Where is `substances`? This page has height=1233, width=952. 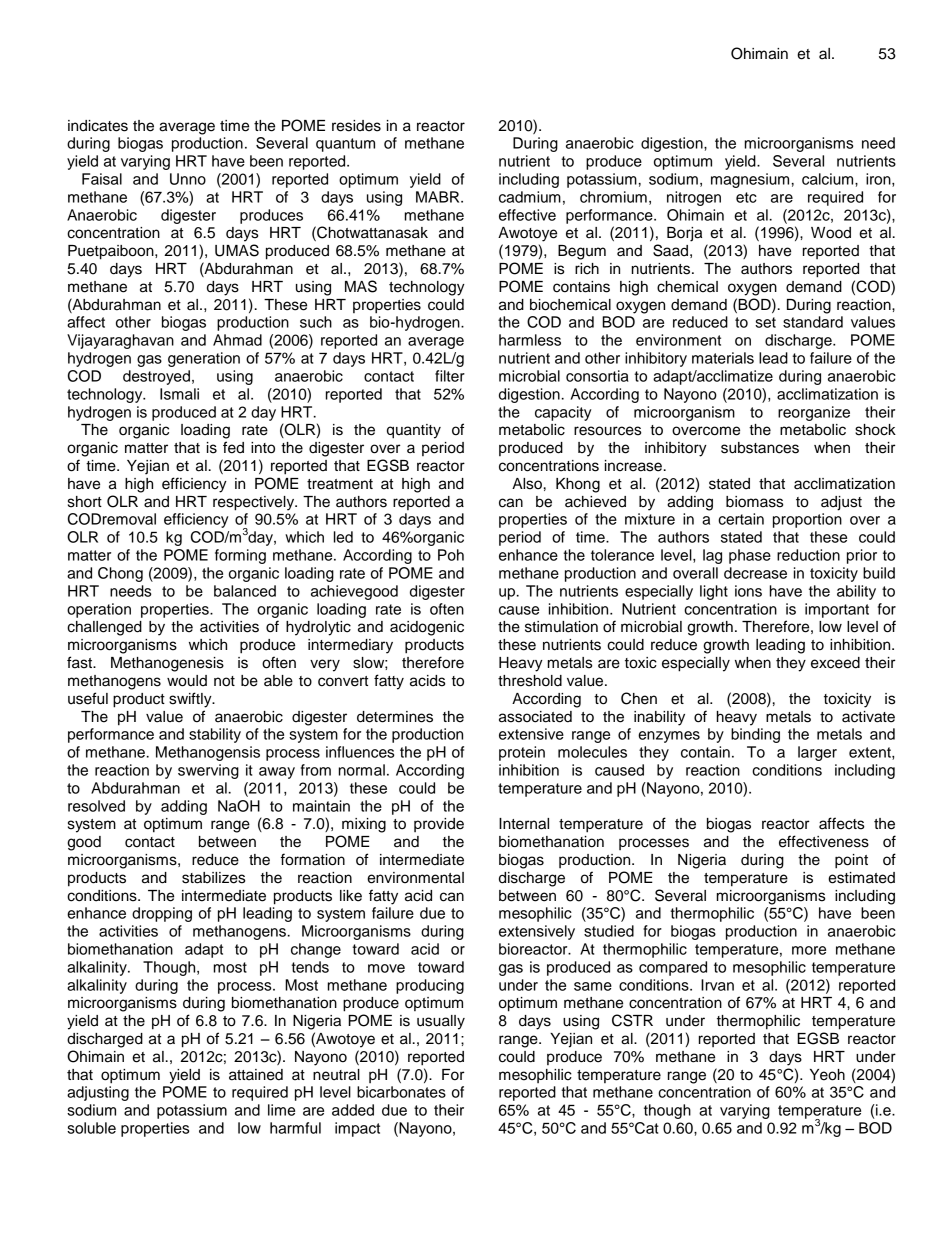 substances is located at coordinates (760, 448).
